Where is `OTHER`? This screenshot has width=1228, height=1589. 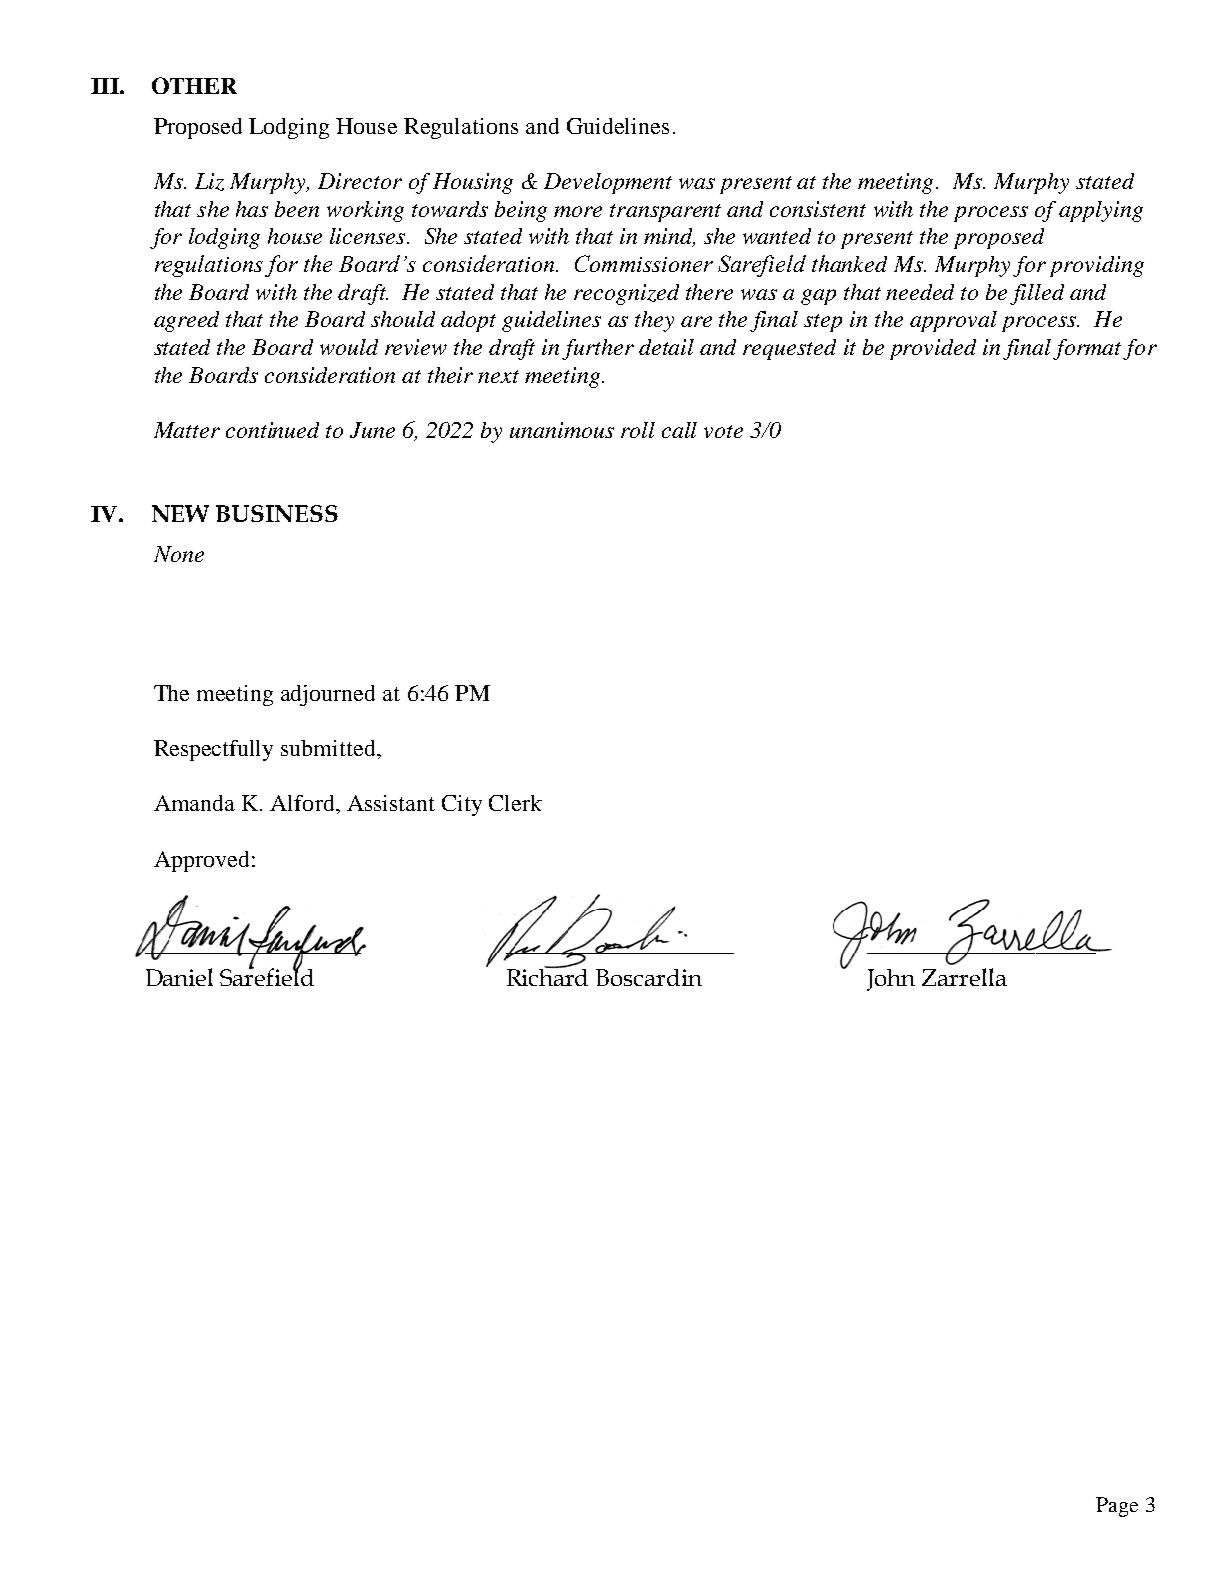
OTHER is located at coordinates (194, 85).
